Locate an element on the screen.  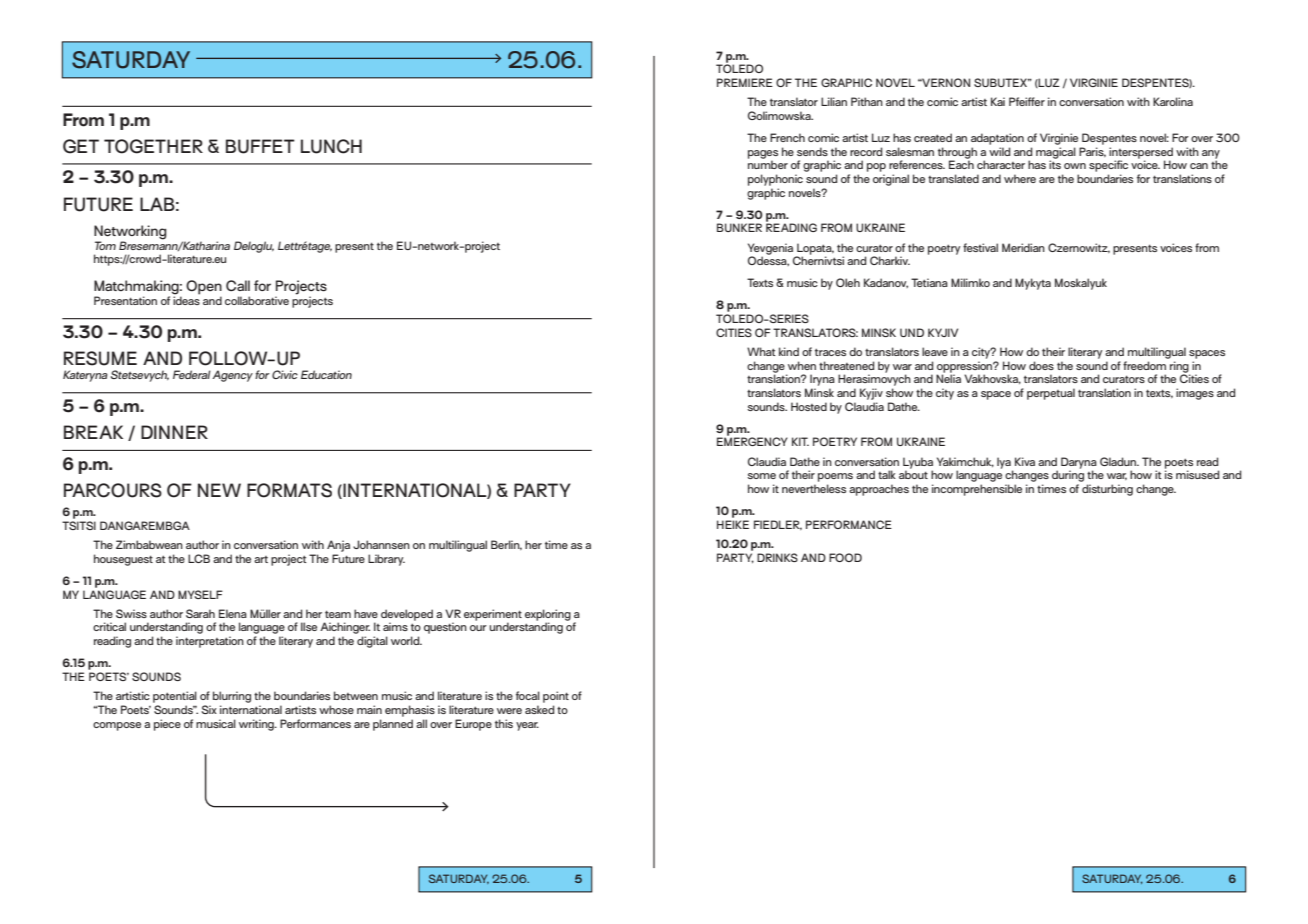
Six is located at coordinates (209, 709).
